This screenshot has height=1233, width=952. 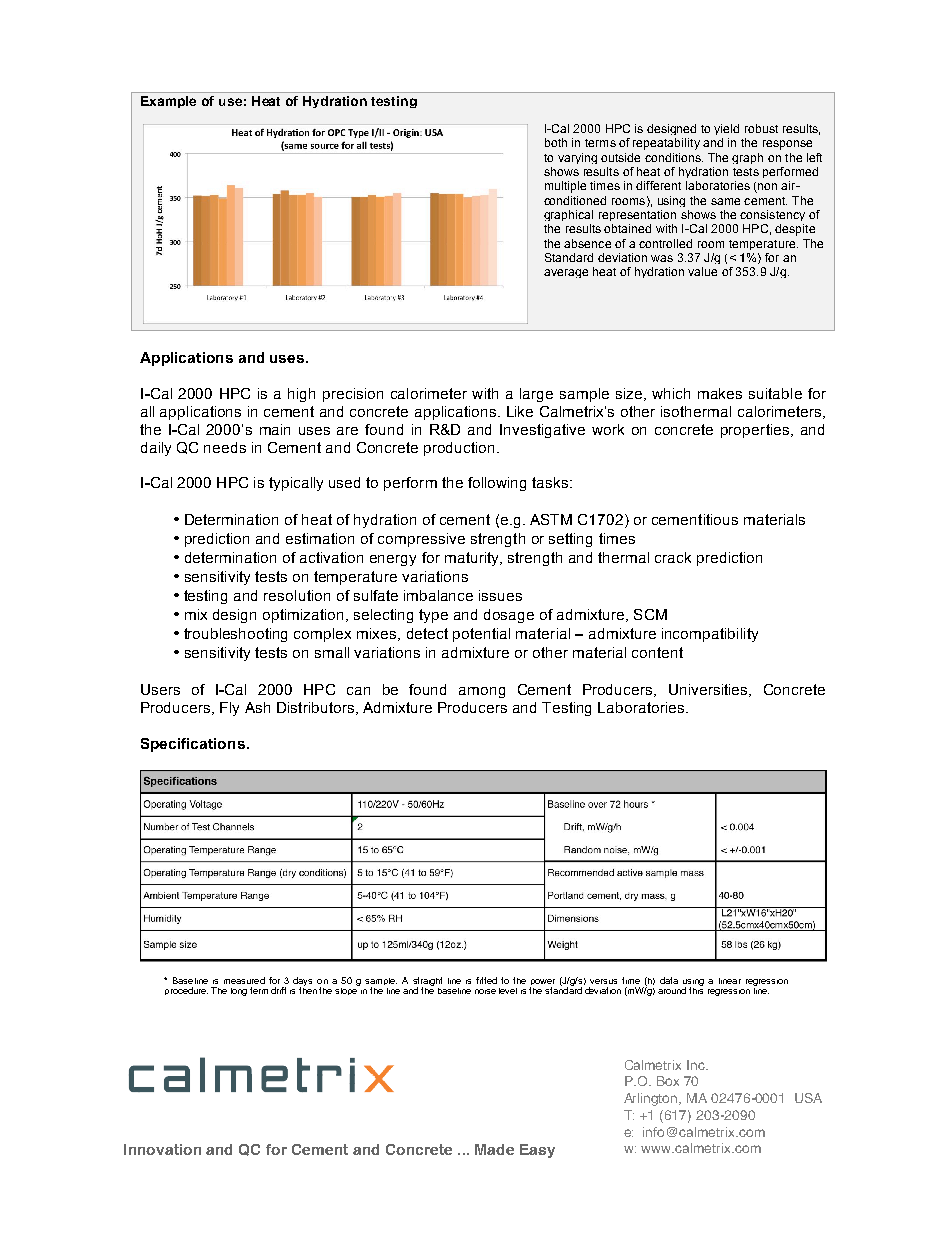 I want to click on production, so click(x=461, y=449).
